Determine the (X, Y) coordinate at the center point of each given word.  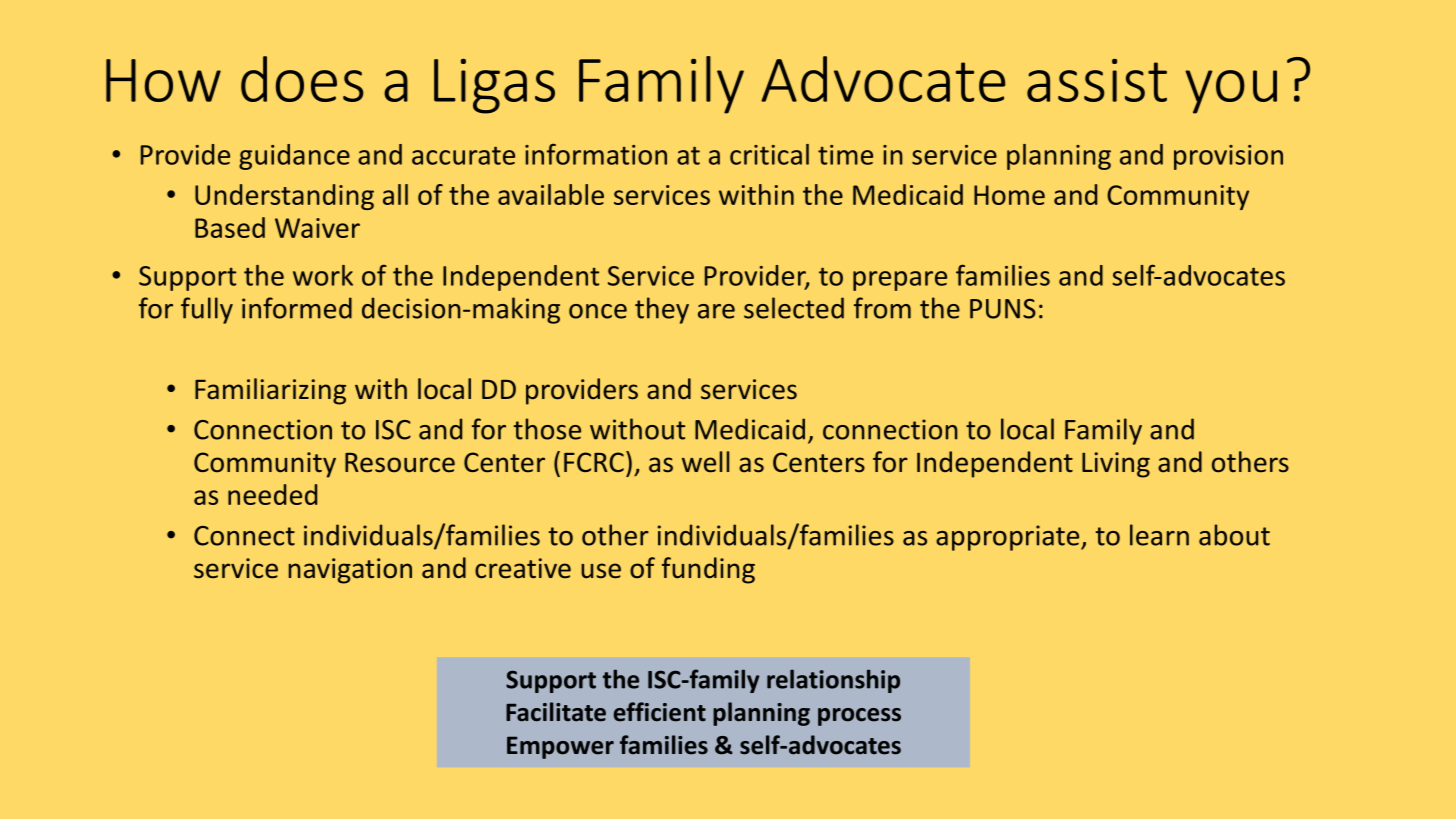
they (662, 310)
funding (708, 570)
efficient (660, 712)
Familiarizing (270, 391)
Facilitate (556, 712)
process (859, 717)
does (302, 79)
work (323, 275)
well (705, 462)
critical (769, 154)
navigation (350, 571)
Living (1116, 465)
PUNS (1003, 309)
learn (1159, 535)
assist (1097, 80)
